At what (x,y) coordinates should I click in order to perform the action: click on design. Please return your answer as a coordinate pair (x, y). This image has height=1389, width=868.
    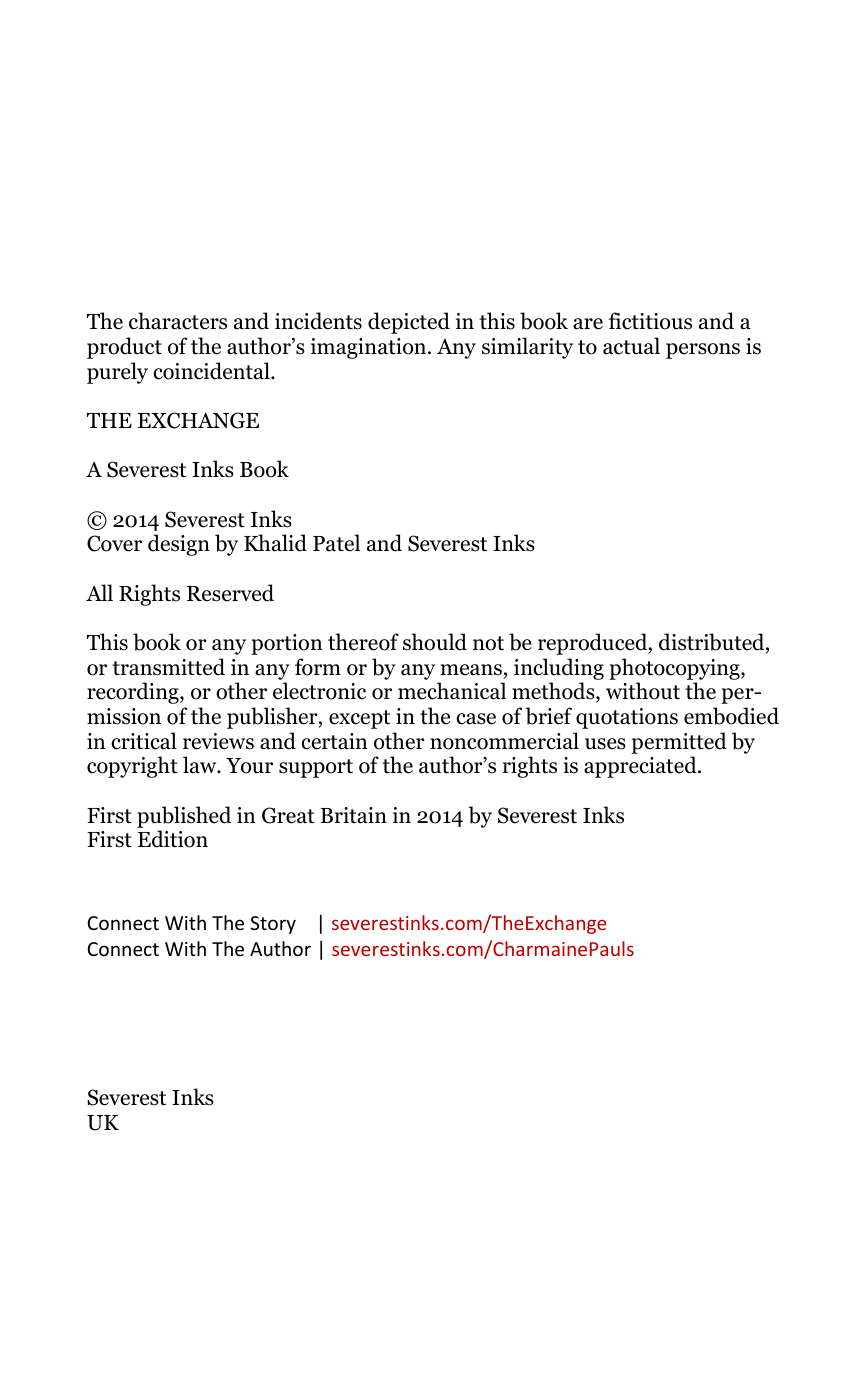
    Looking at the image, I should click on (179, 545).
